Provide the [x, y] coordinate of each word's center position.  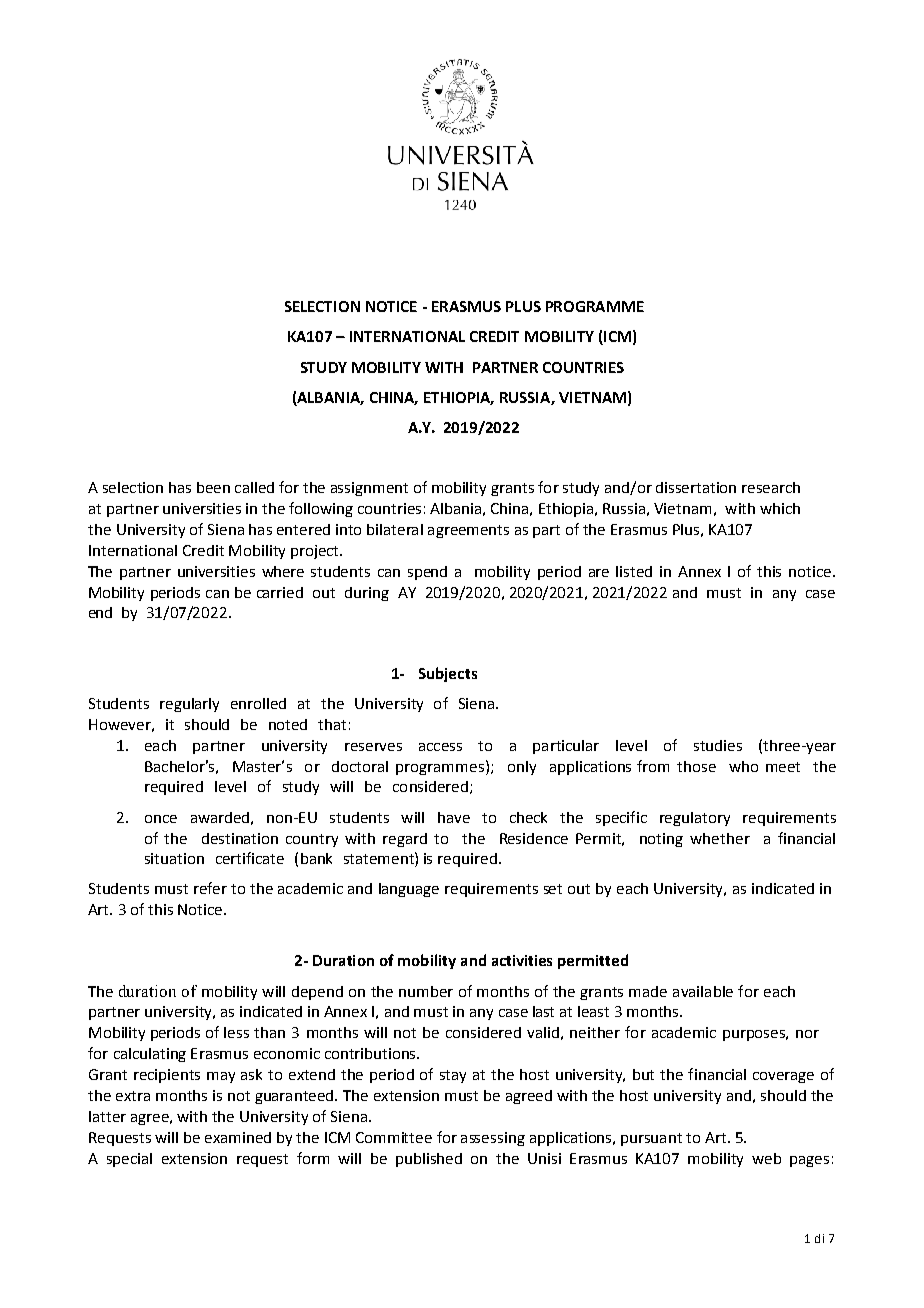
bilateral [395, 529]
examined [238, 1137]
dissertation [696, 487]
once [161, 819]
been [213, 487]
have [454, 817]
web [766, 1158]
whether [720, 838]
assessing [493, 1139]
